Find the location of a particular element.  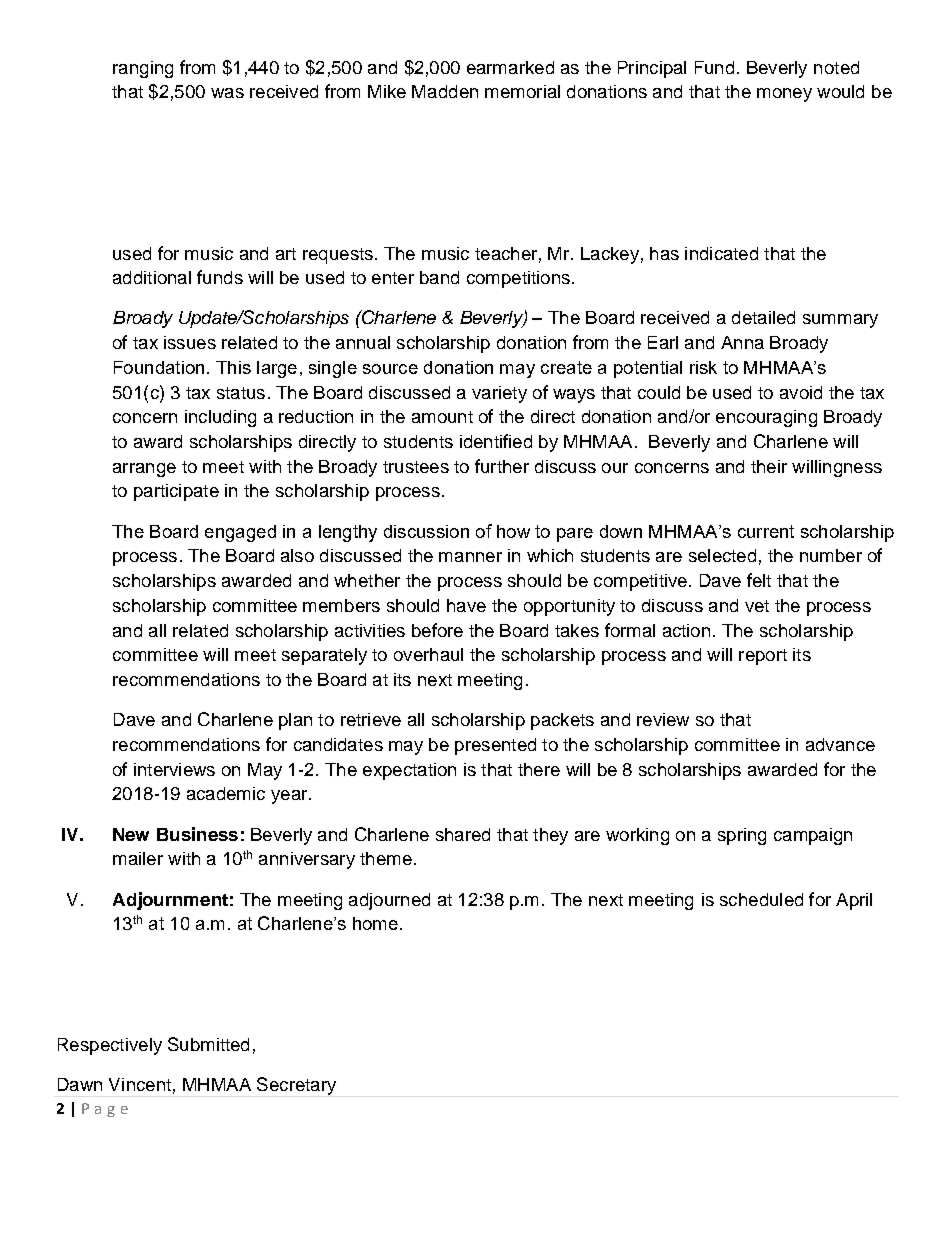

felt is located at coordinates (759, 580).
